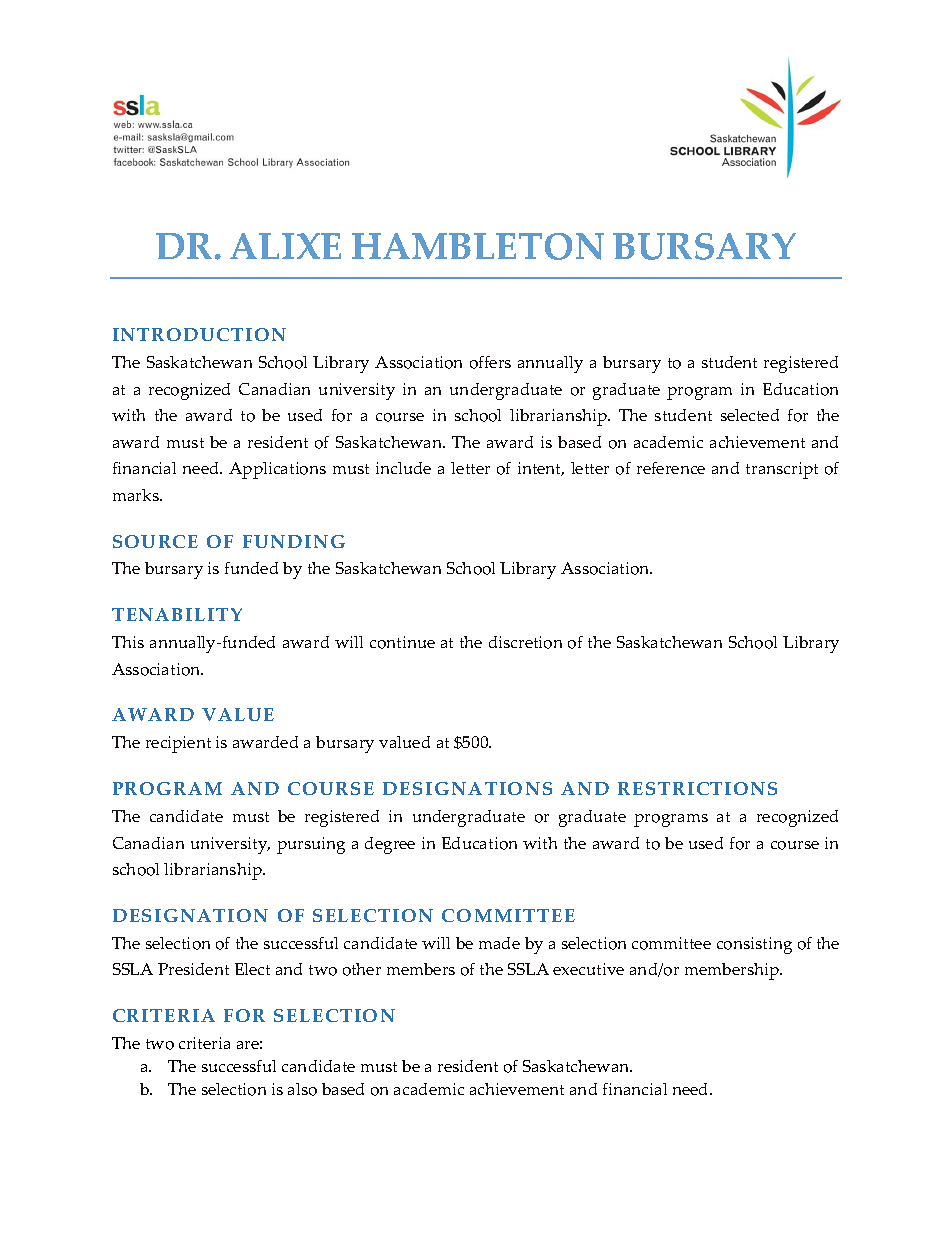 This page has width=952, height=1233. I want to click on offers, so click(490, 362).
